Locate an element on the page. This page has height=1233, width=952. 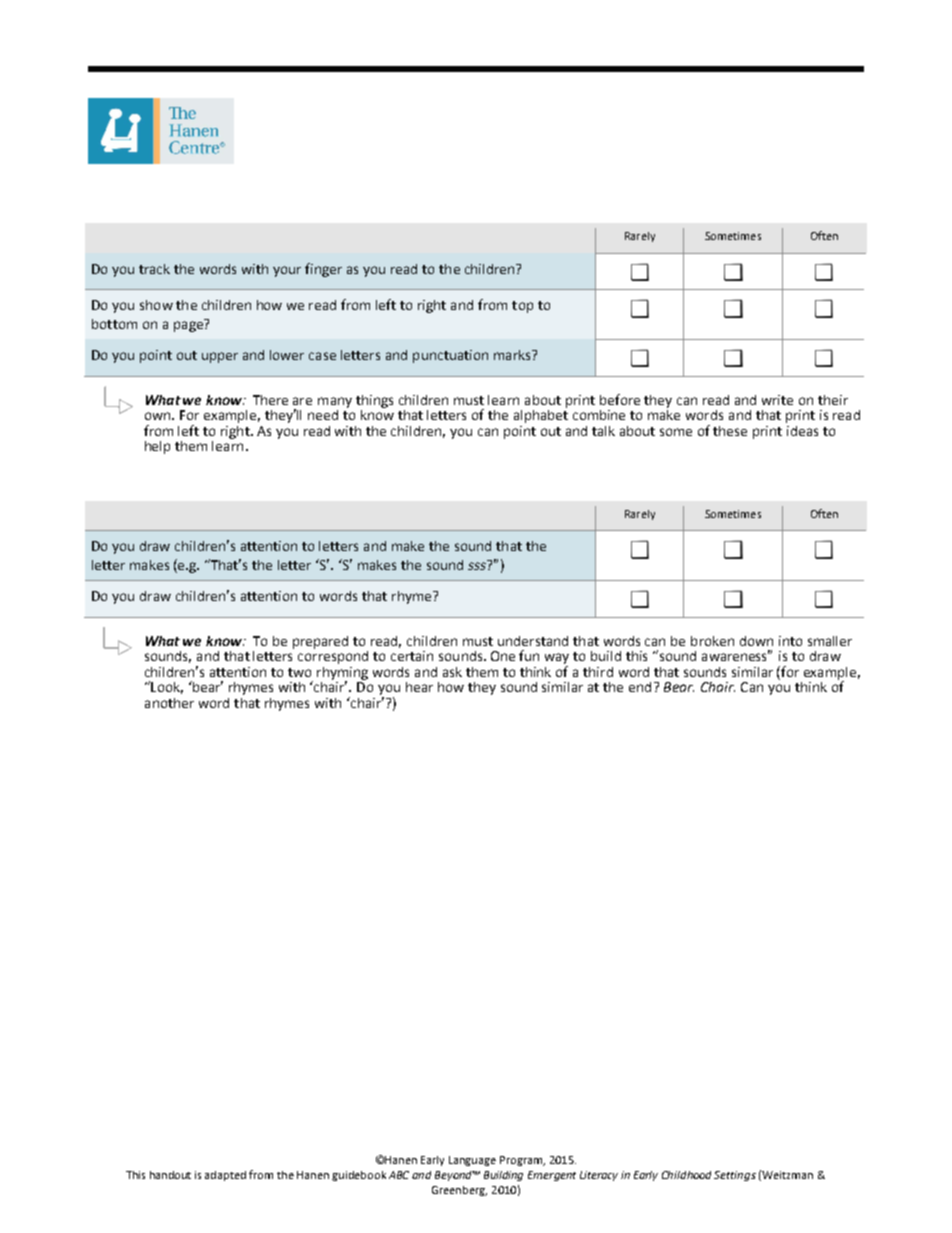
Language is located at coordinates (472, 1161).
